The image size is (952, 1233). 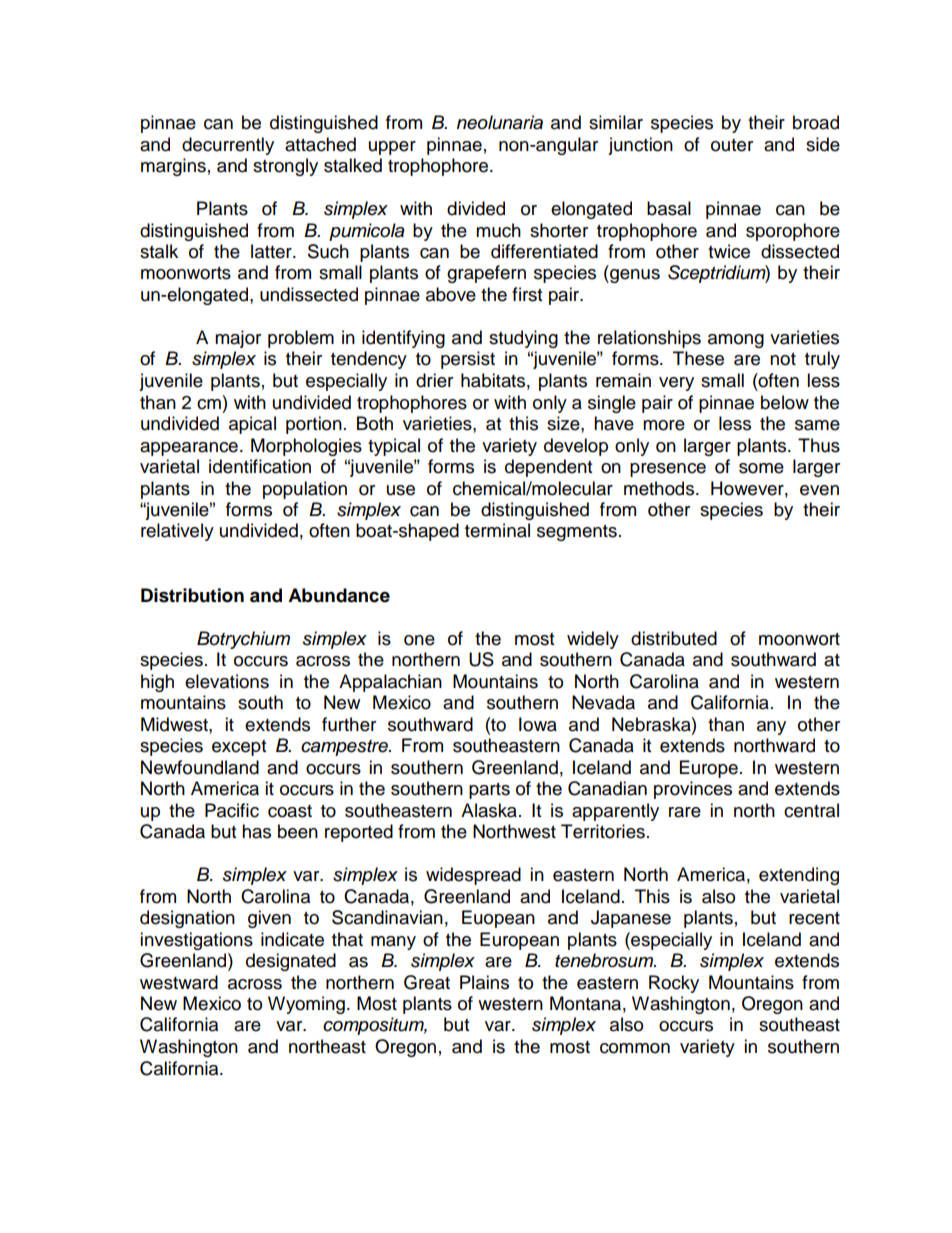 What do you see at coordinates (239, 748) in the document?
I see `except` at bounding box center [239, 748].
